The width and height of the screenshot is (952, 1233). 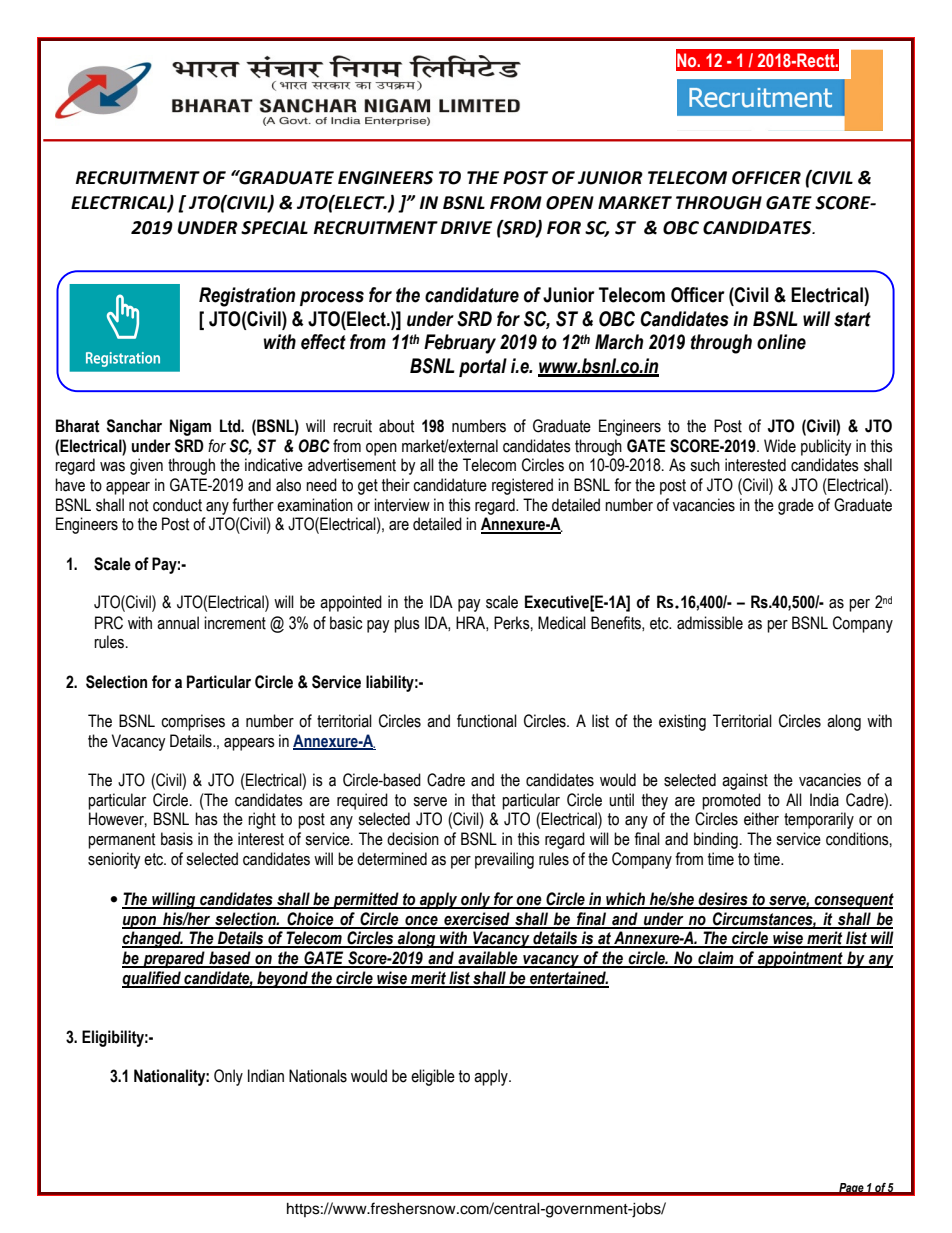 What do you see at coordinates (247, 297) in the screenshot?
I see `Registration` at bounding box center [247, 297].
